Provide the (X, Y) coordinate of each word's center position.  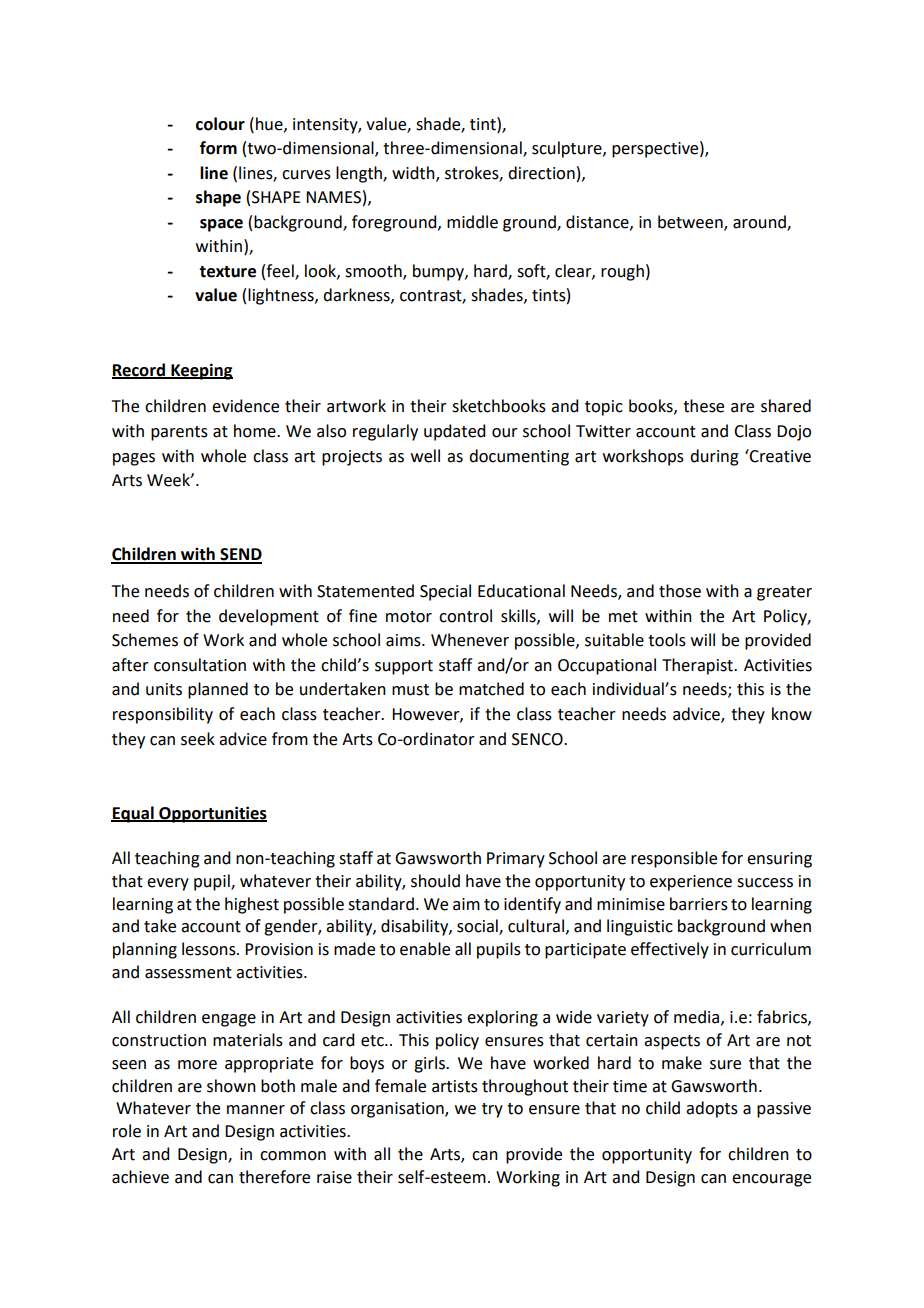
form (218, 148)
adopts (712, 1109)
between (691, 222)
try (492, 1110)
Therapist (698, 666)
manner (256, 1110)
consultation (200, 665)
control (465, 616)
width (414, 173)
